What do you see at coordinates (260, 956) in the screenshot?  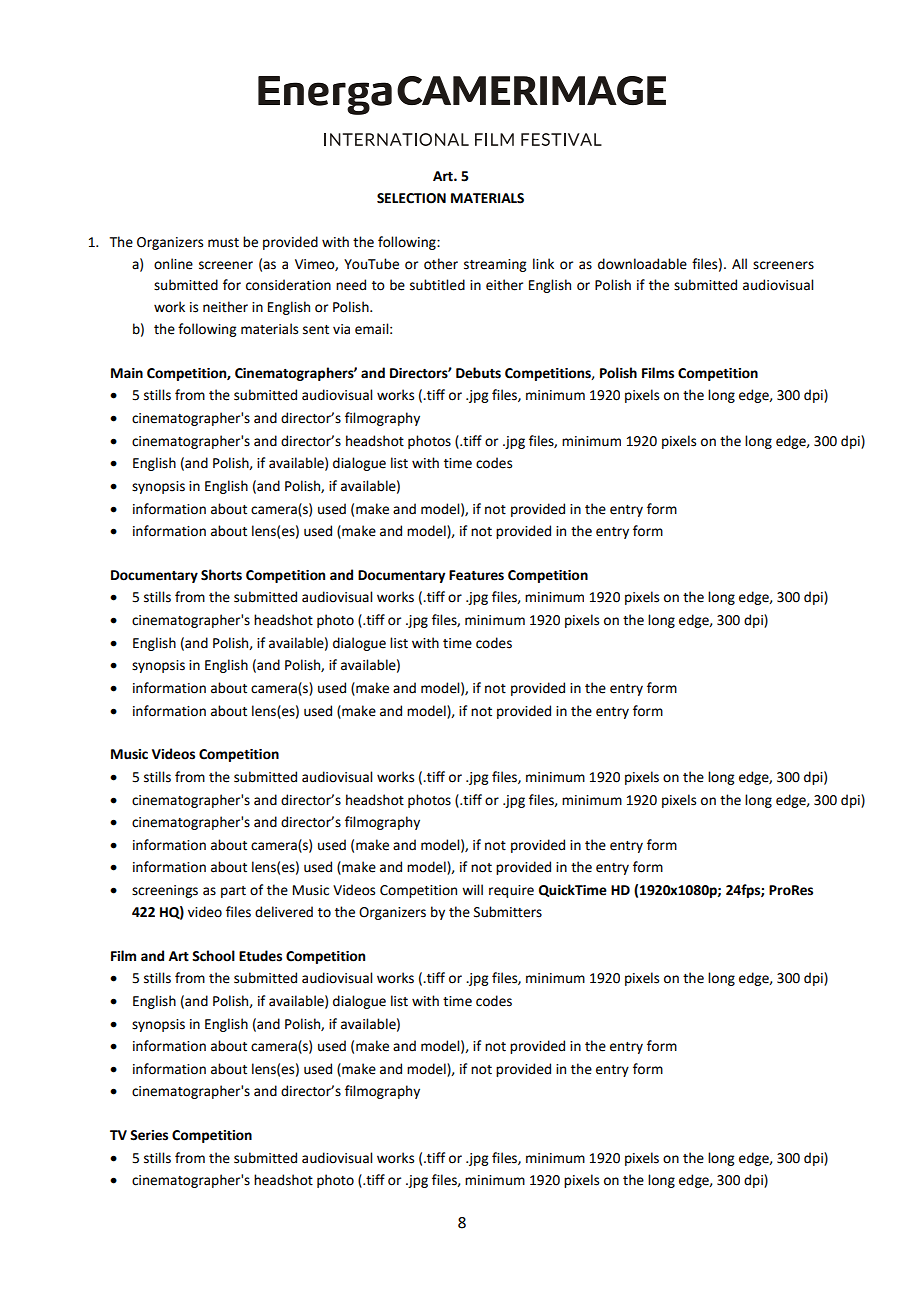 I see `Etudes` at bounding box center [260, 956].
